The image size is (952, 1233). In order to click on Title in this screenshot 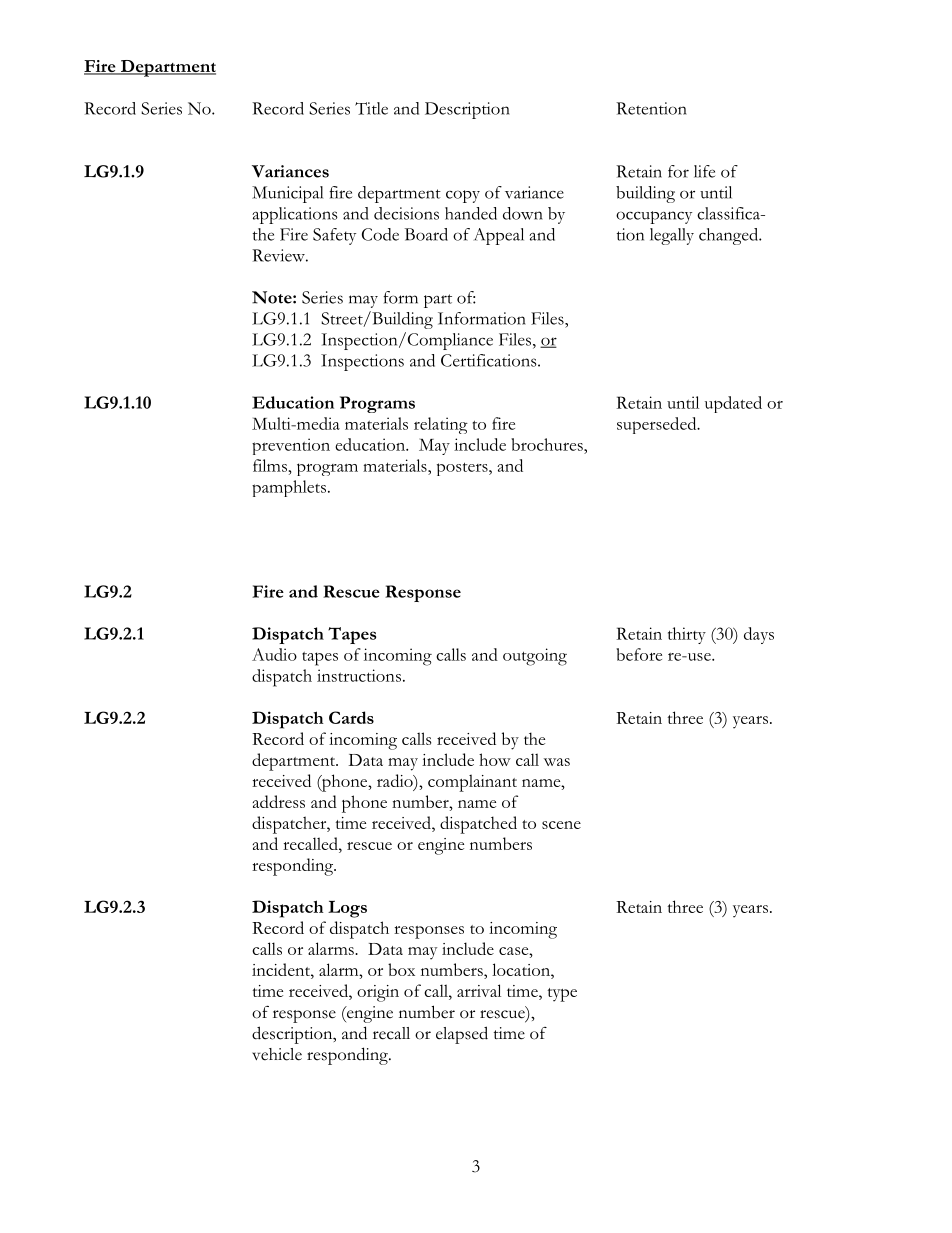, I will do `click(371, 108)`.
